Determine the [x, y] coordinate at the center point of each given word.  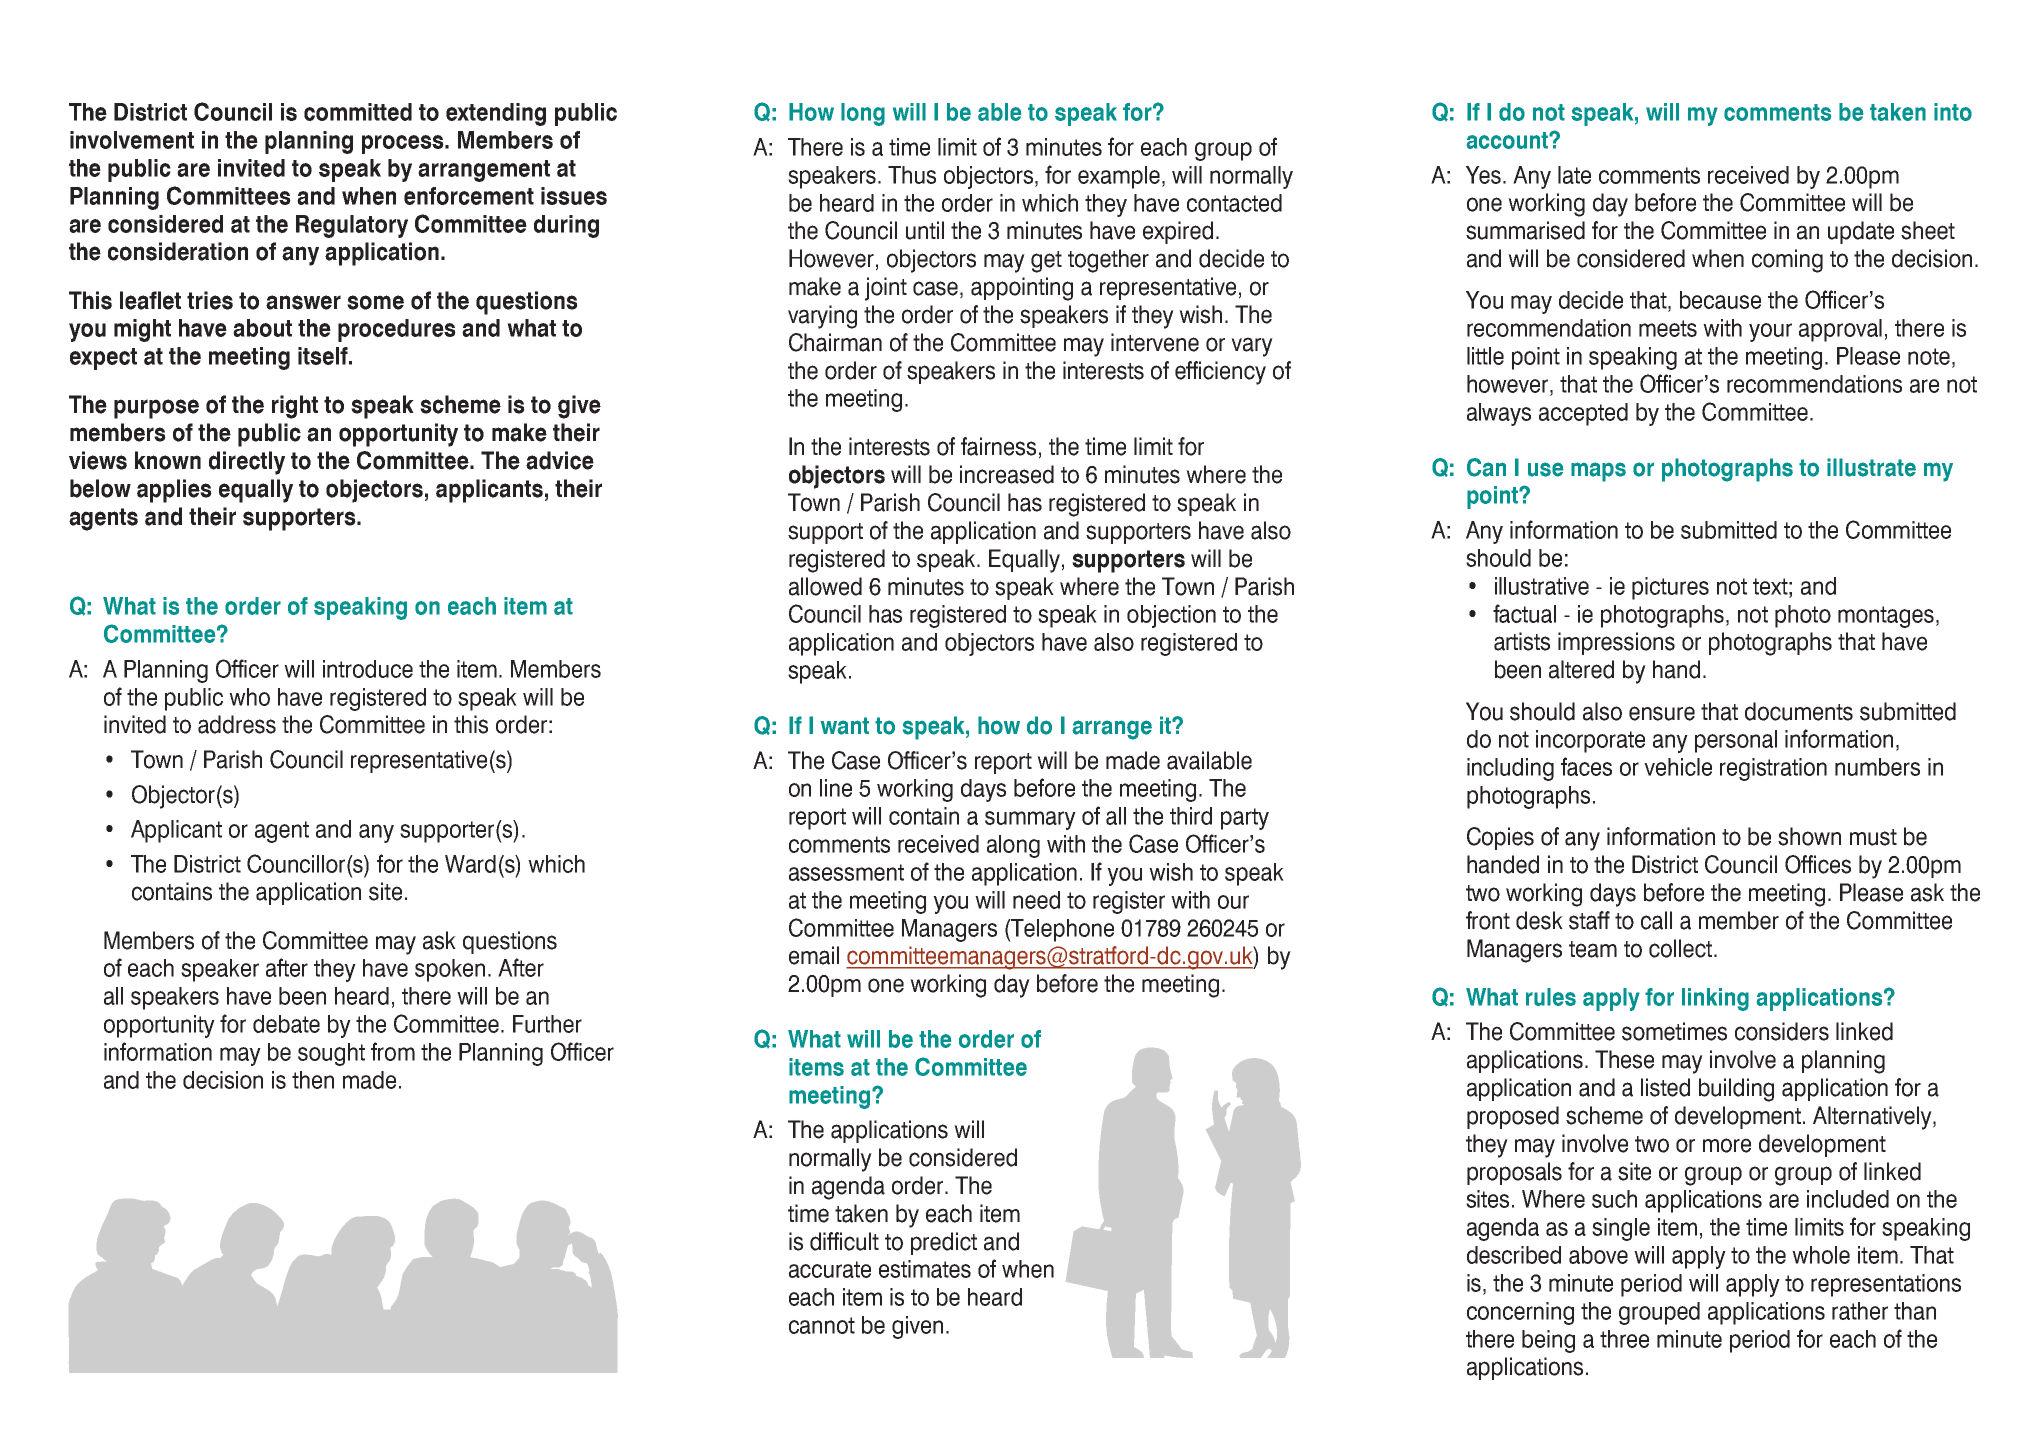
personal [1736, 741]
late [1574, 175]
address [237, 724]
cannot [822, 1325]
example [1119, 177]
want [845, 726]
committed [358, 112]
